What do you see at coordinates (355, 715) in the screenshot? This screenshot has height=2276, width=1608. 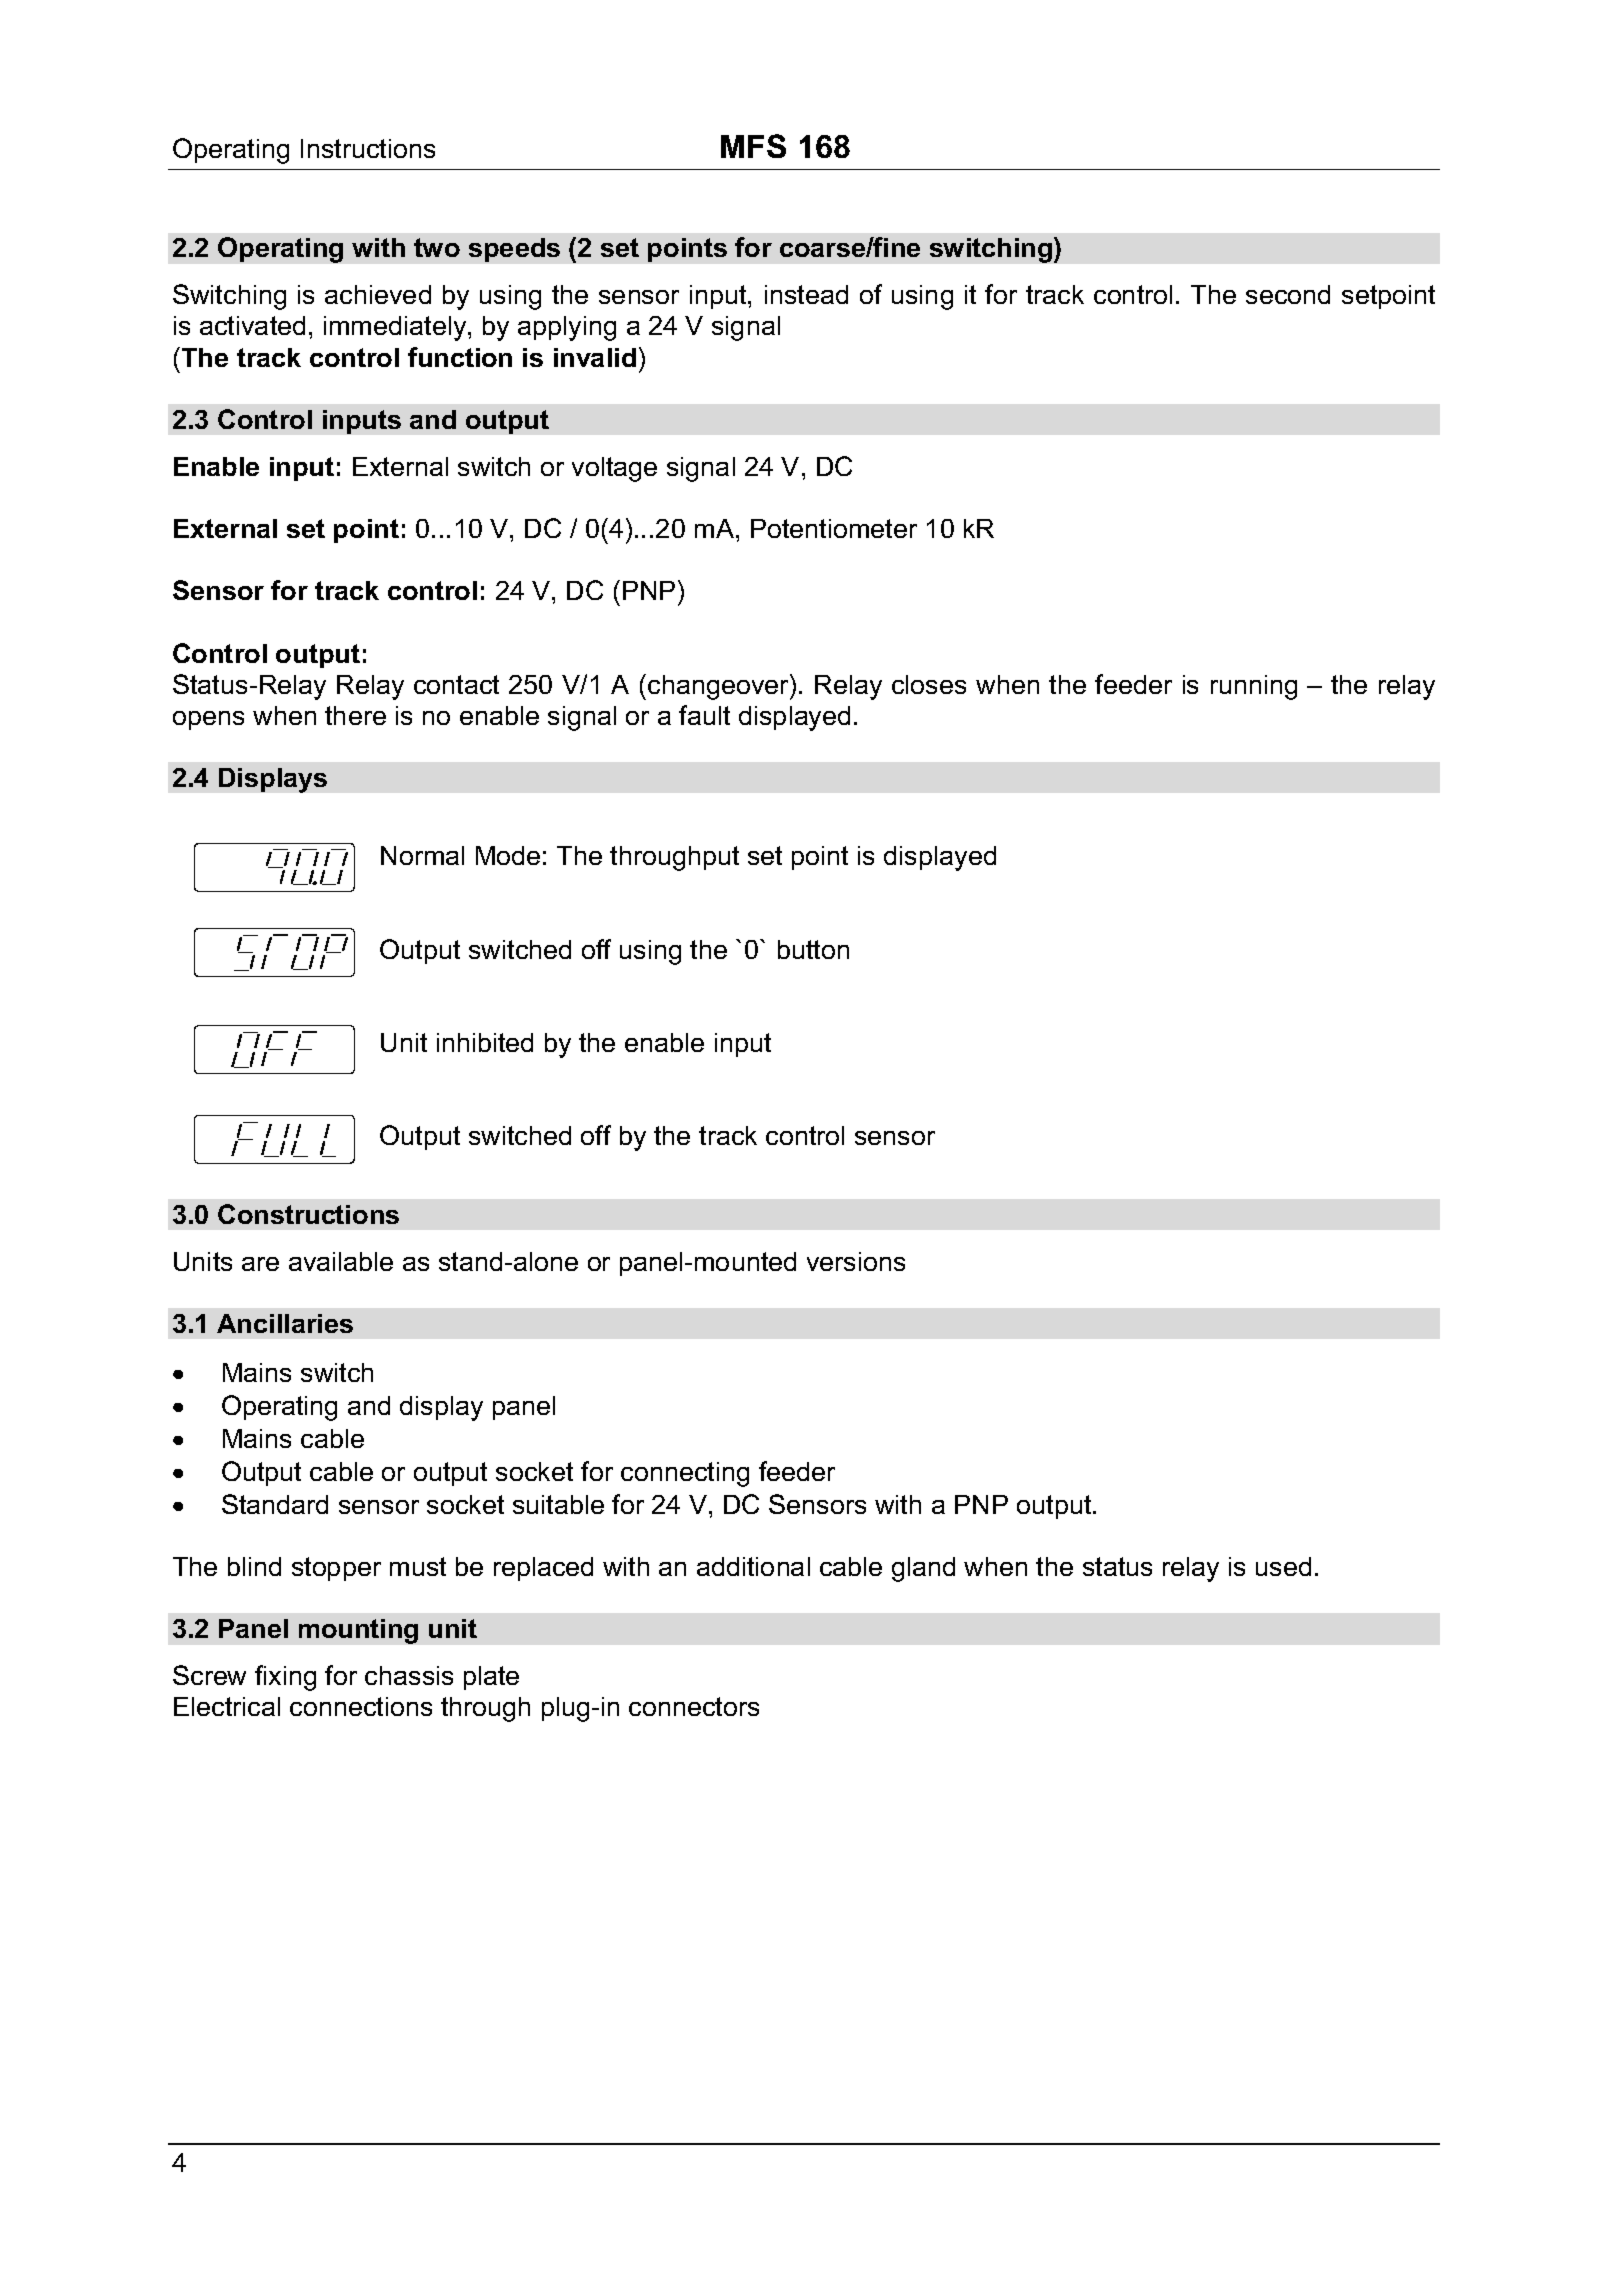 I see `there` at bounding box center [355, 715].
